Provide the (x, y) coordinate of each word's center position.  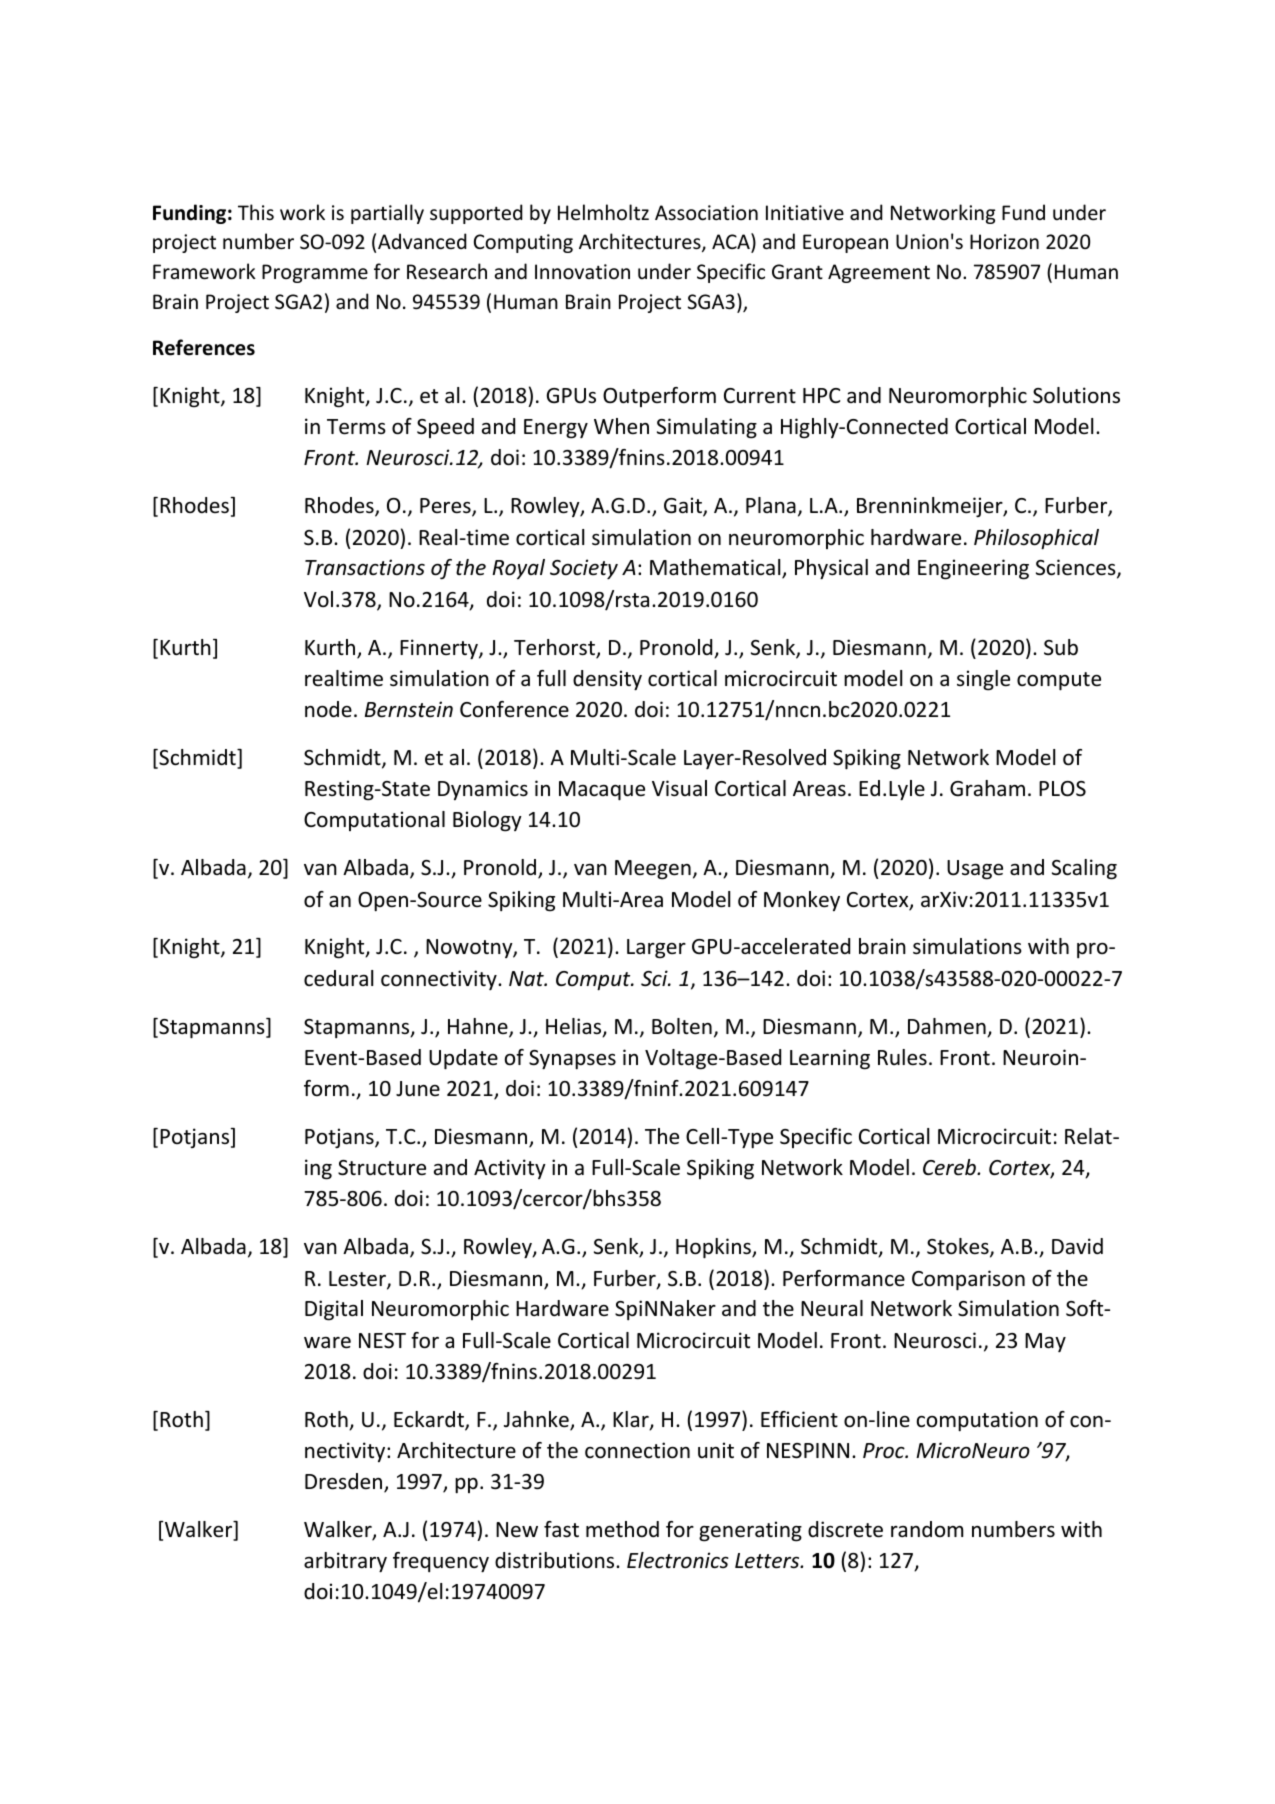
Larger (656, 949)
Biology (487, 821)
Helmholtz (603, 212)
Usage (975, 870)
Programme (315, 273)
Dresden (345, 1482)
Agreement (879, 273)
